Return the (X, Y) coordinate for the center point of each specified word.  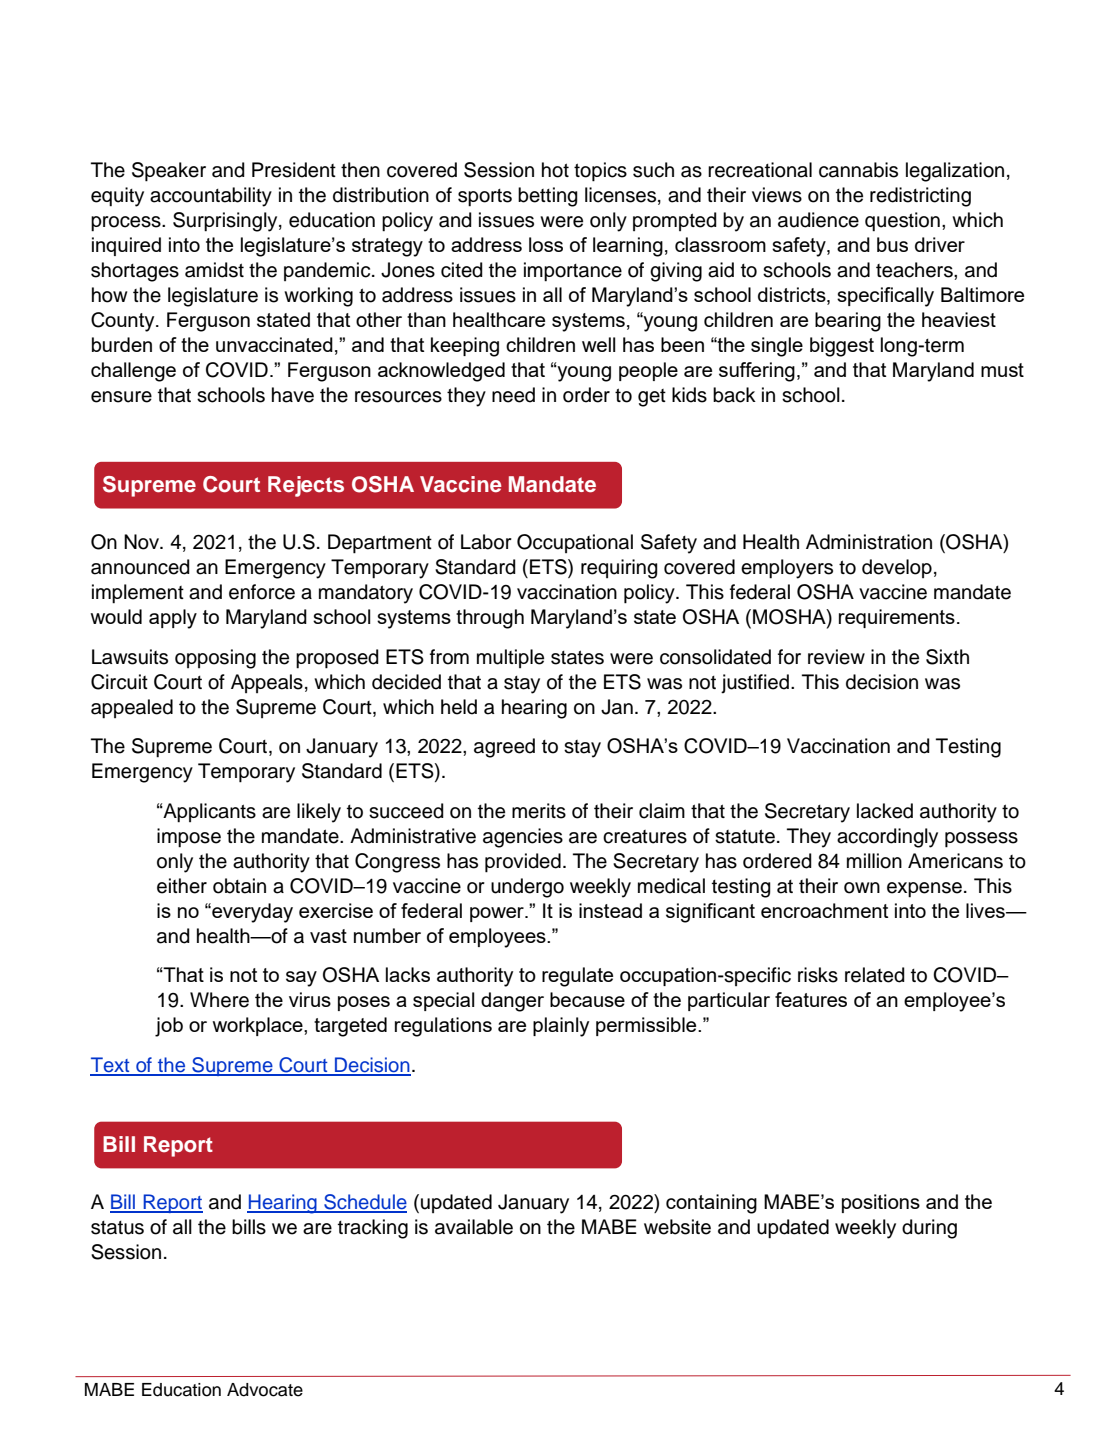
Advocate (265, 1390)
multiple (510, 658)
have (293, 395)
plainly (561, 1027)
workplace (258, 1026)
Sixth (947, 657)
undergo (527, 888)
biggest (842, 347)
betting (548, 197)
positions (881, 1203)
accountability (211, 197)
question (902, 222)
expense (924, 890)
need (513, 395)
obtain (239, 886)
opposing (215, 659)
